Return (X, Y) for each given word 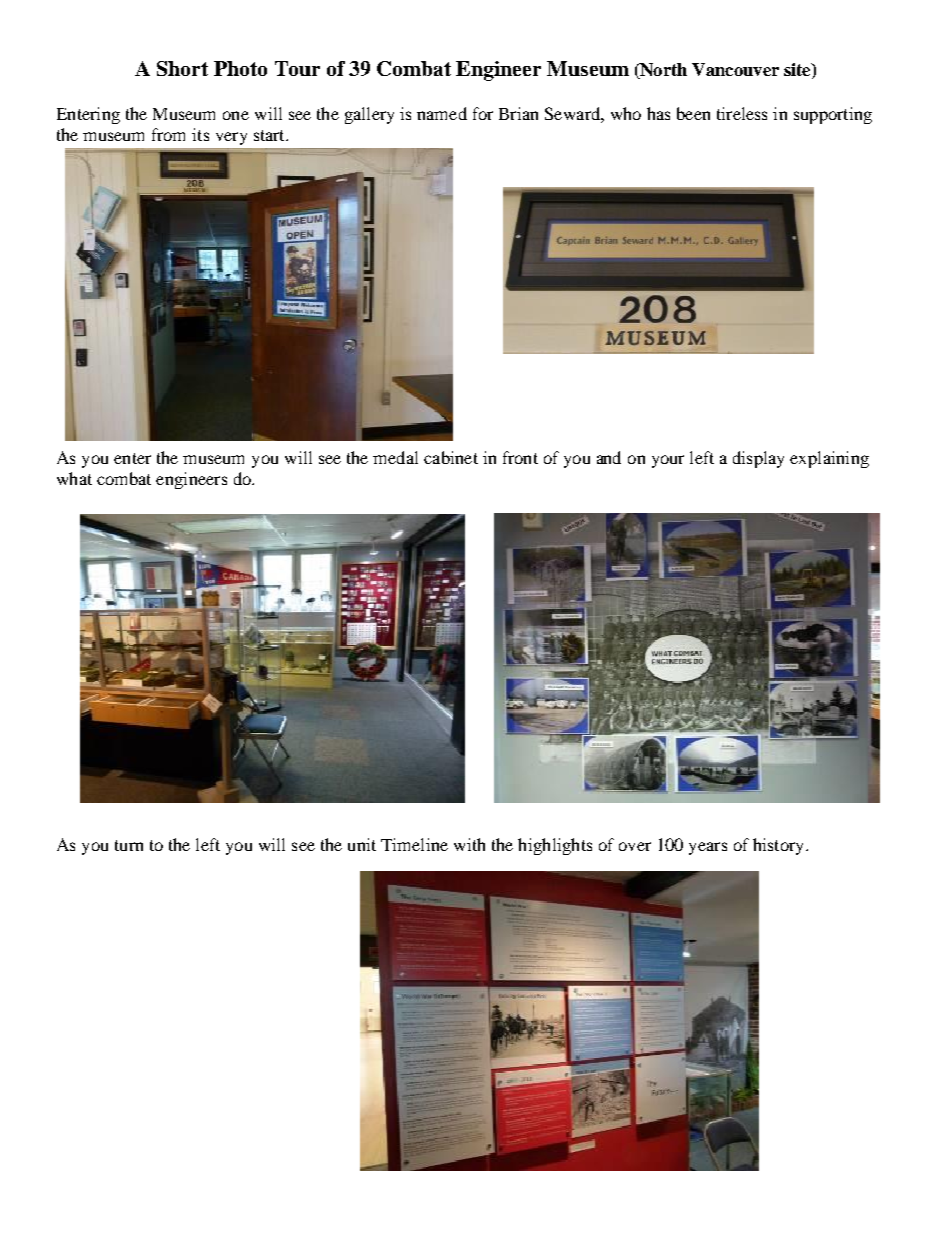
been (693, 113)
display (758, 459)
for (483, 113)
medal (395, 457)
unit (362, 844)
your (668, 461)
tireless (742, 113)
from (168, 134)
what (74, 478)
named (442, 113)
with (469, 844)
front (520, 457)
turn (129, 845)
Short (182, 68)
